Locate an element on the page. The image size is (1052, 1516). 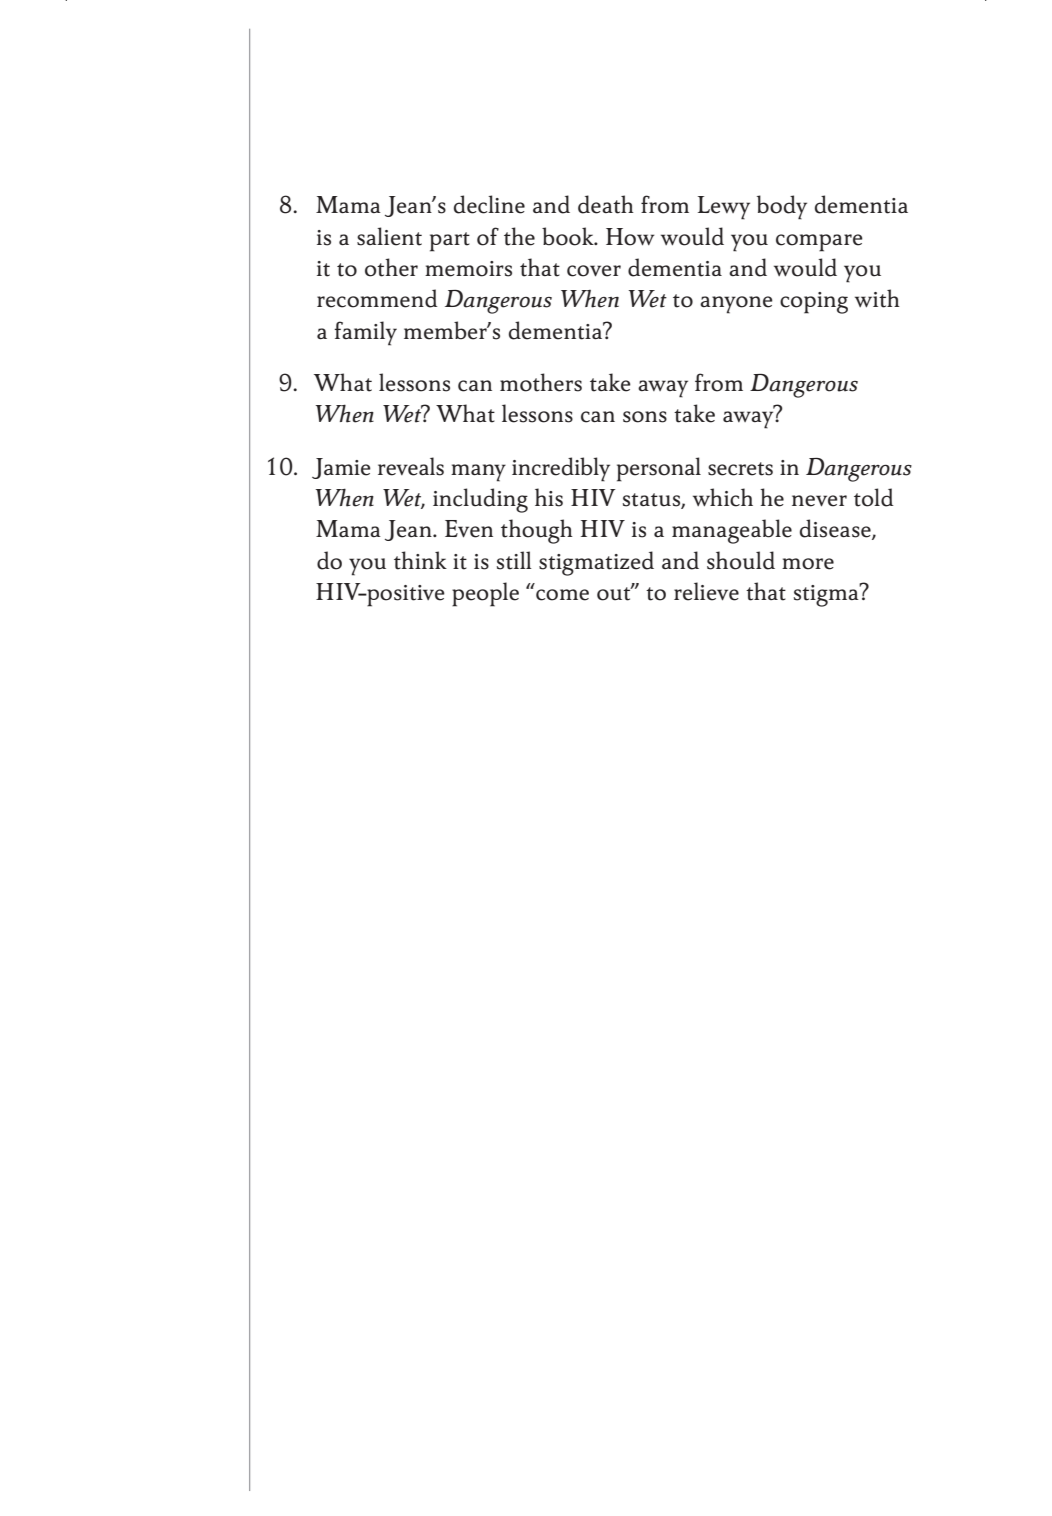
death is located at coordinates (606, 204).
